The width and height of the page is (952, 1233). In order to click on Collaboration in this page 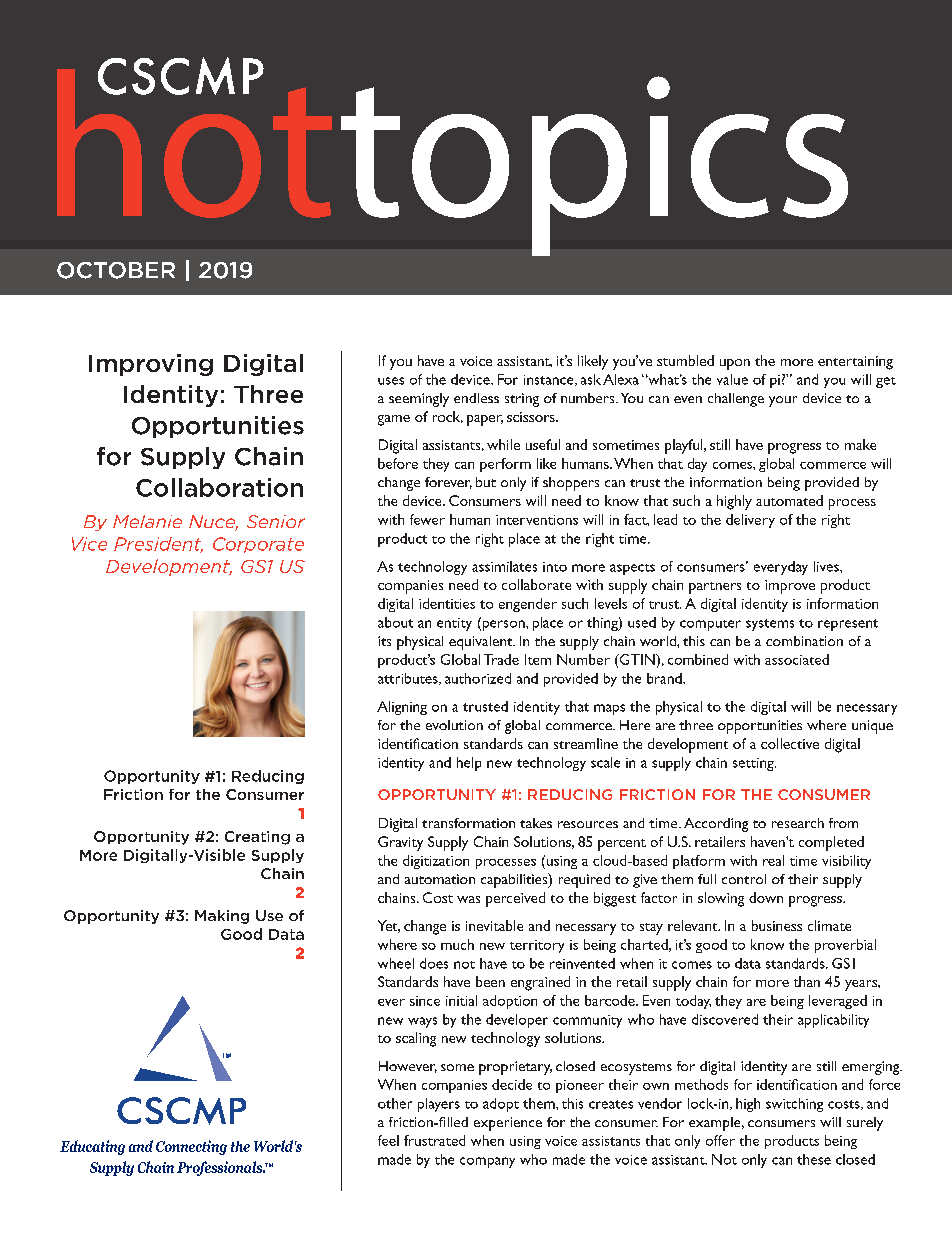, I will do `click(219, 487)`.
